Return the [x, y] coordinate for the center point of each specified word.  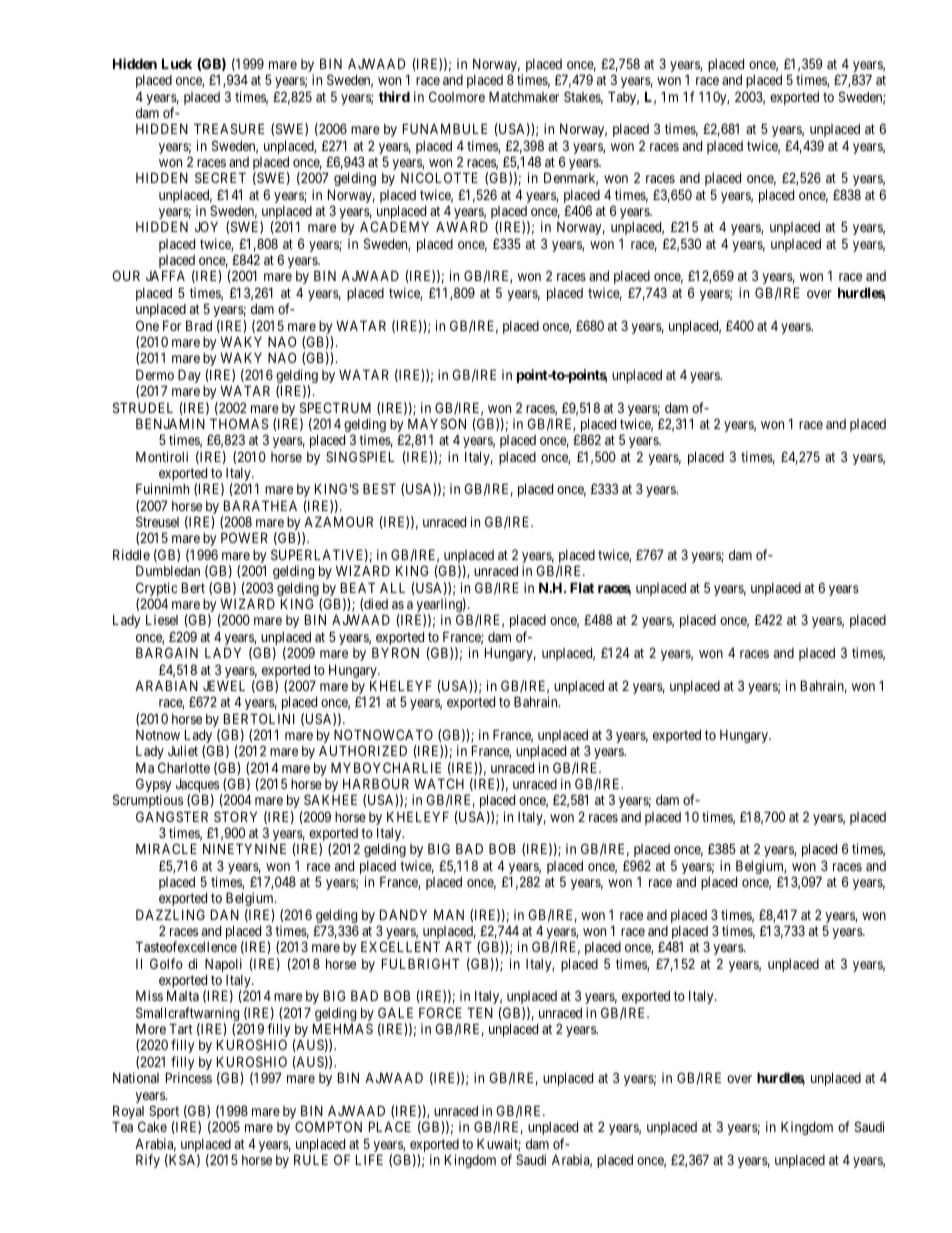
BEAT [358, 587]
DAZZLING [170, 914]
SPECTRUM [335, 407]
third [394, 96]
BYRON [395, 652]
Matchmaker [524, 96]
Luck [177, 63]
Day [189, 376]
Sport [164, 1113]
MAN [449, 914]
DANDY [403, 914]
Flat [582, 587]
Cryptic [156, 590]
